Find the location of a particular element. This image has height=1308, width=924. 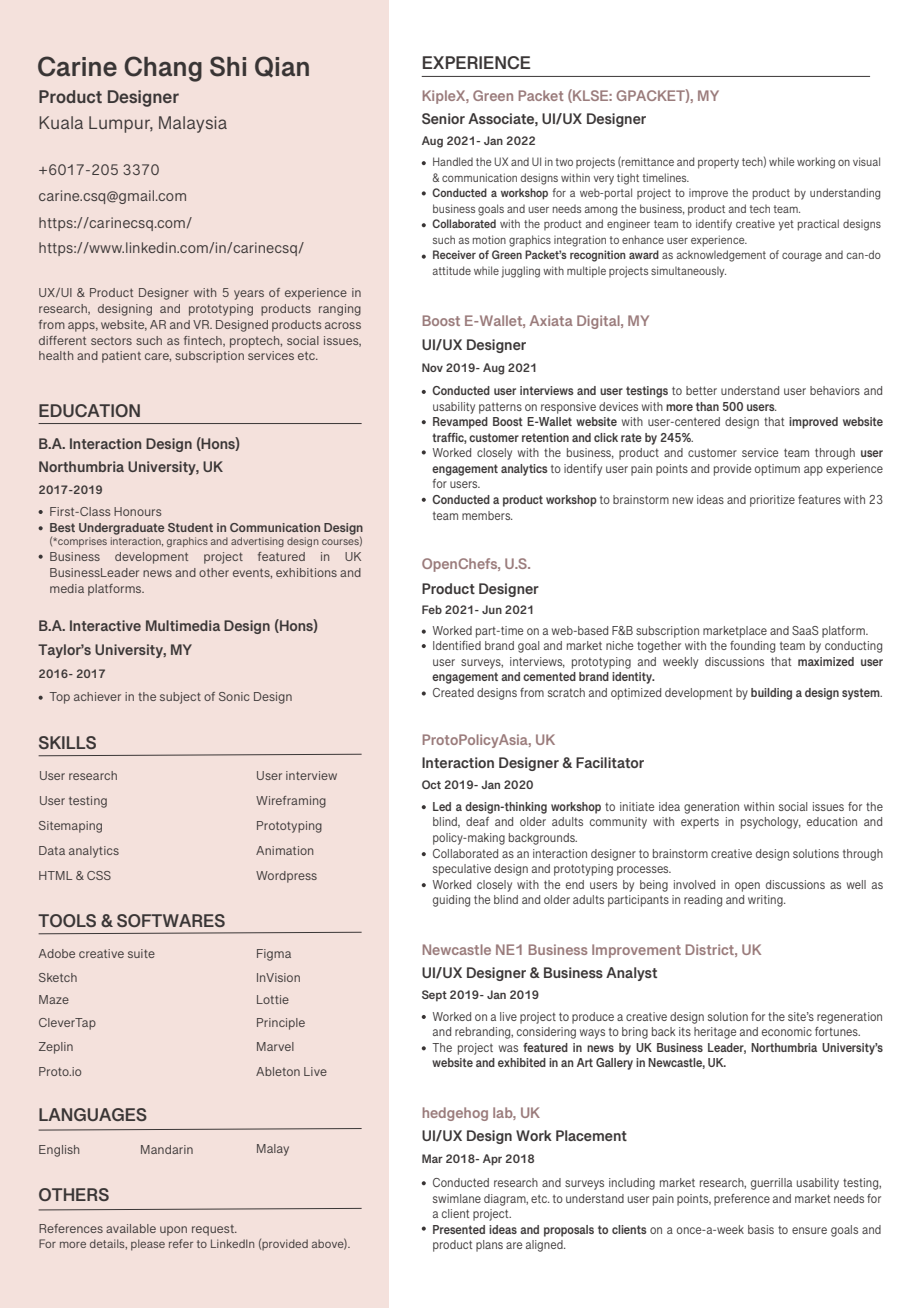

available is located at coordinates (131, 1228).
